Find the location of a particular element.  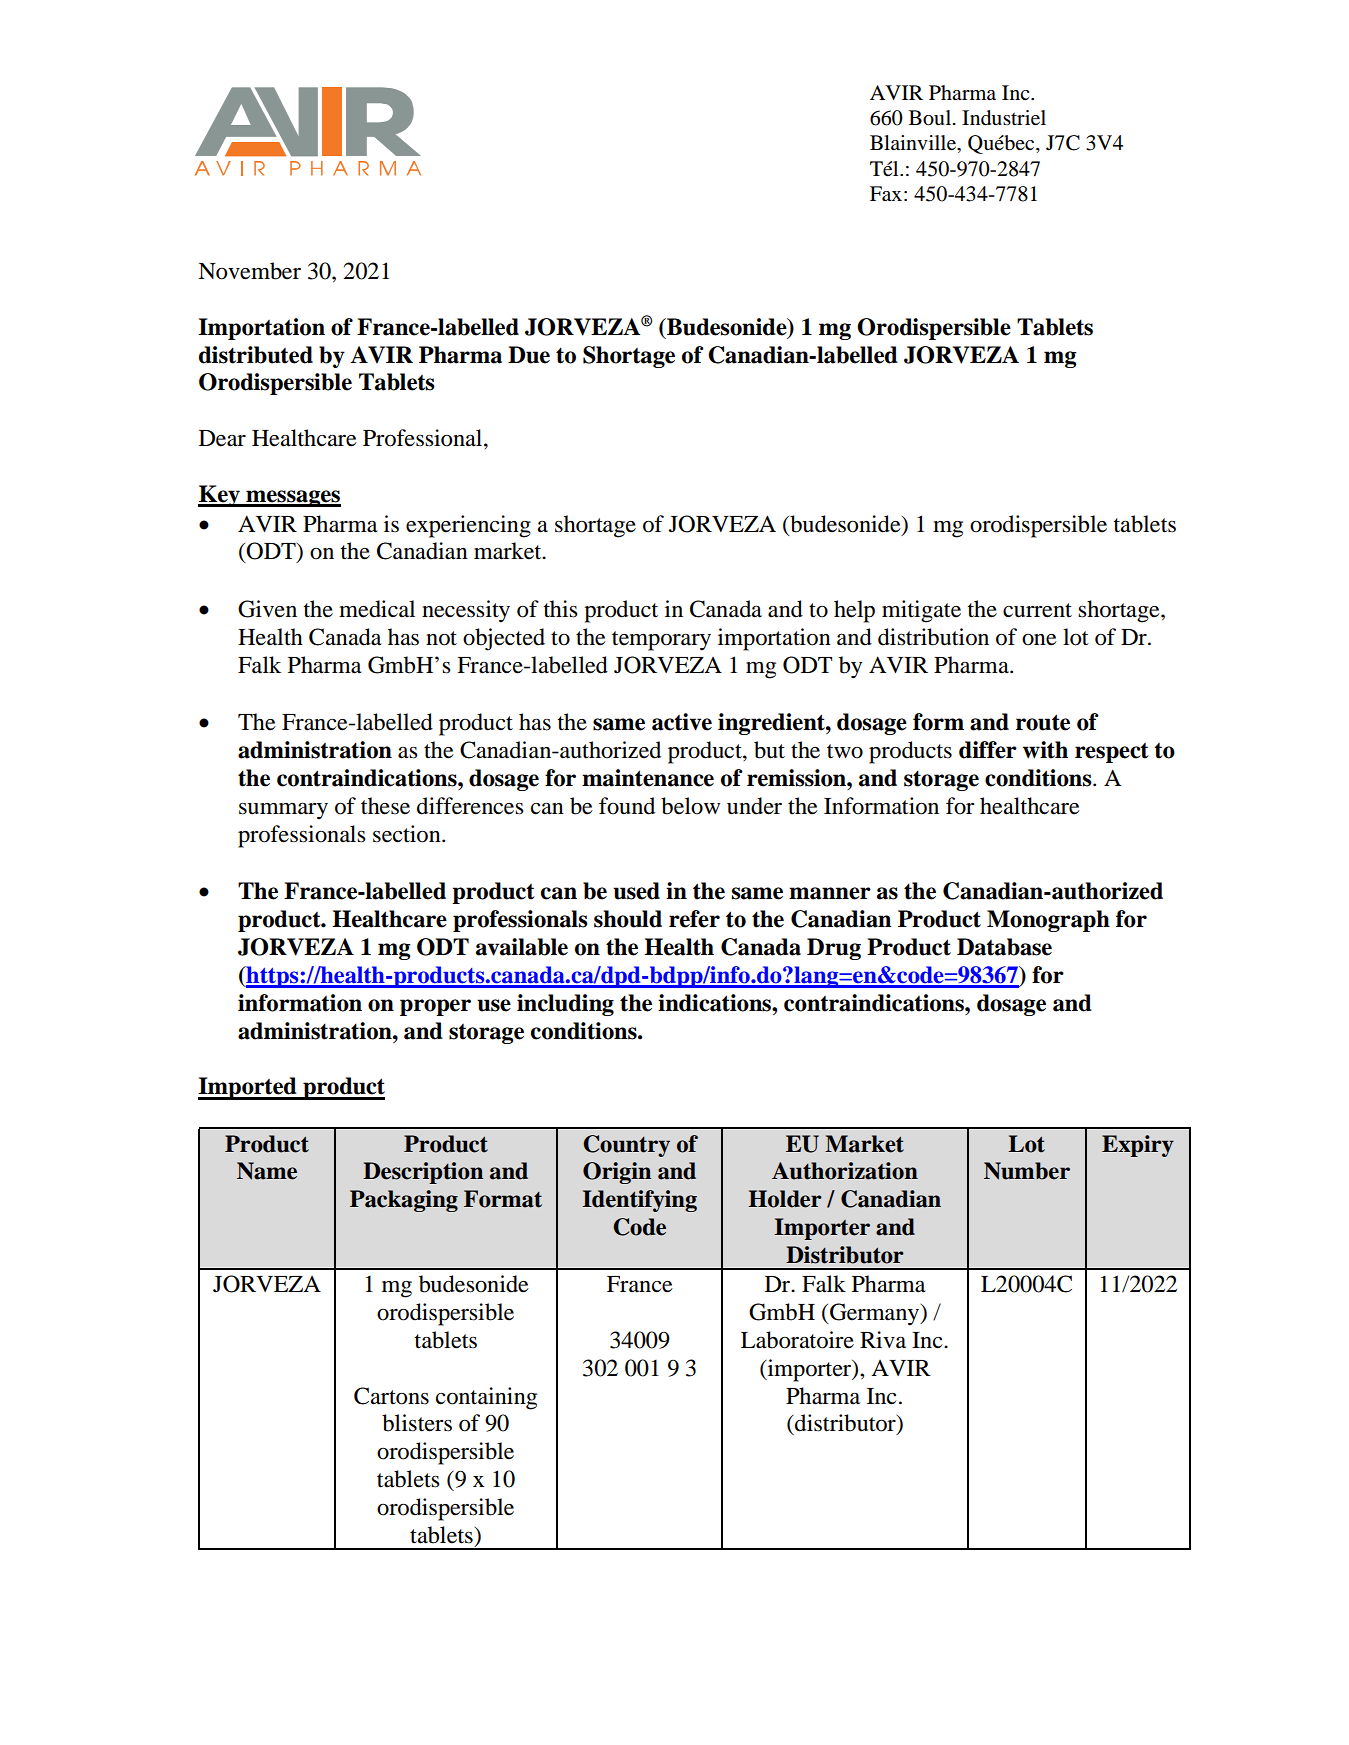

November is located at coordinates (249, 271).
